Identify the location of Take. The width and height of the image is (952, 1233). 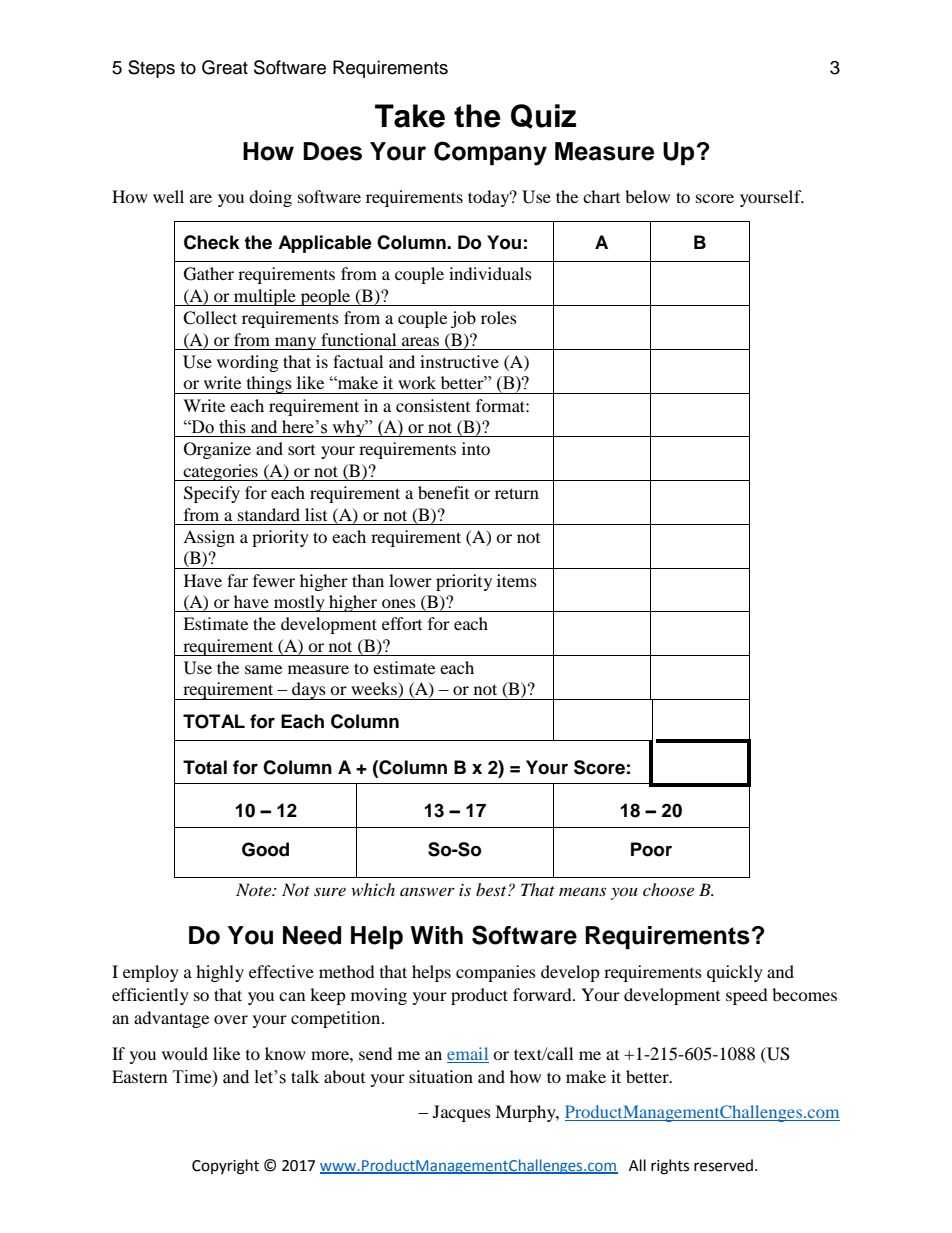
(410, 116).
